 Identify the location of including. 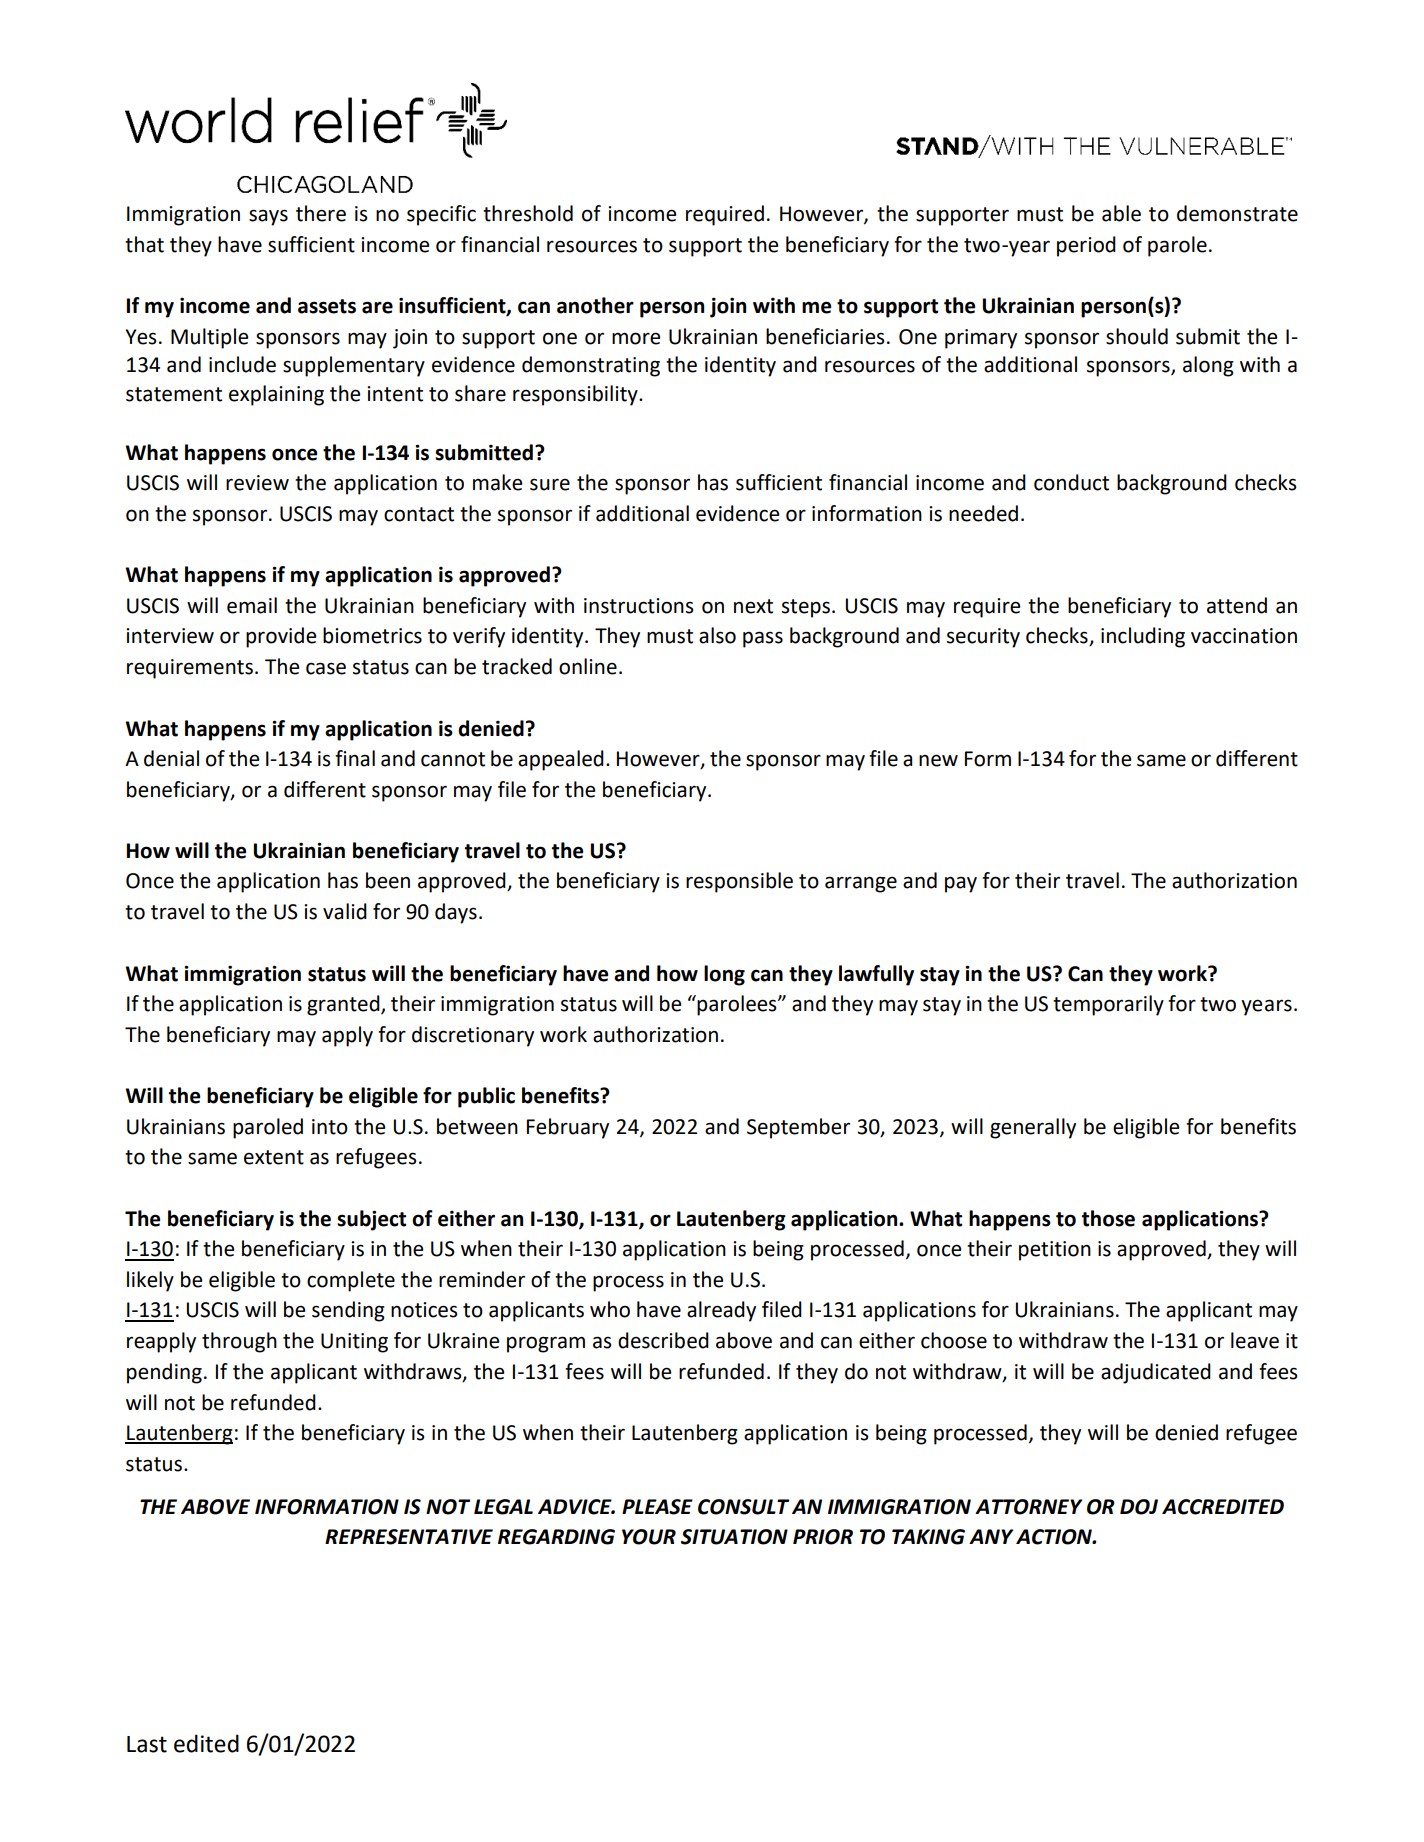
(1143, 637).
